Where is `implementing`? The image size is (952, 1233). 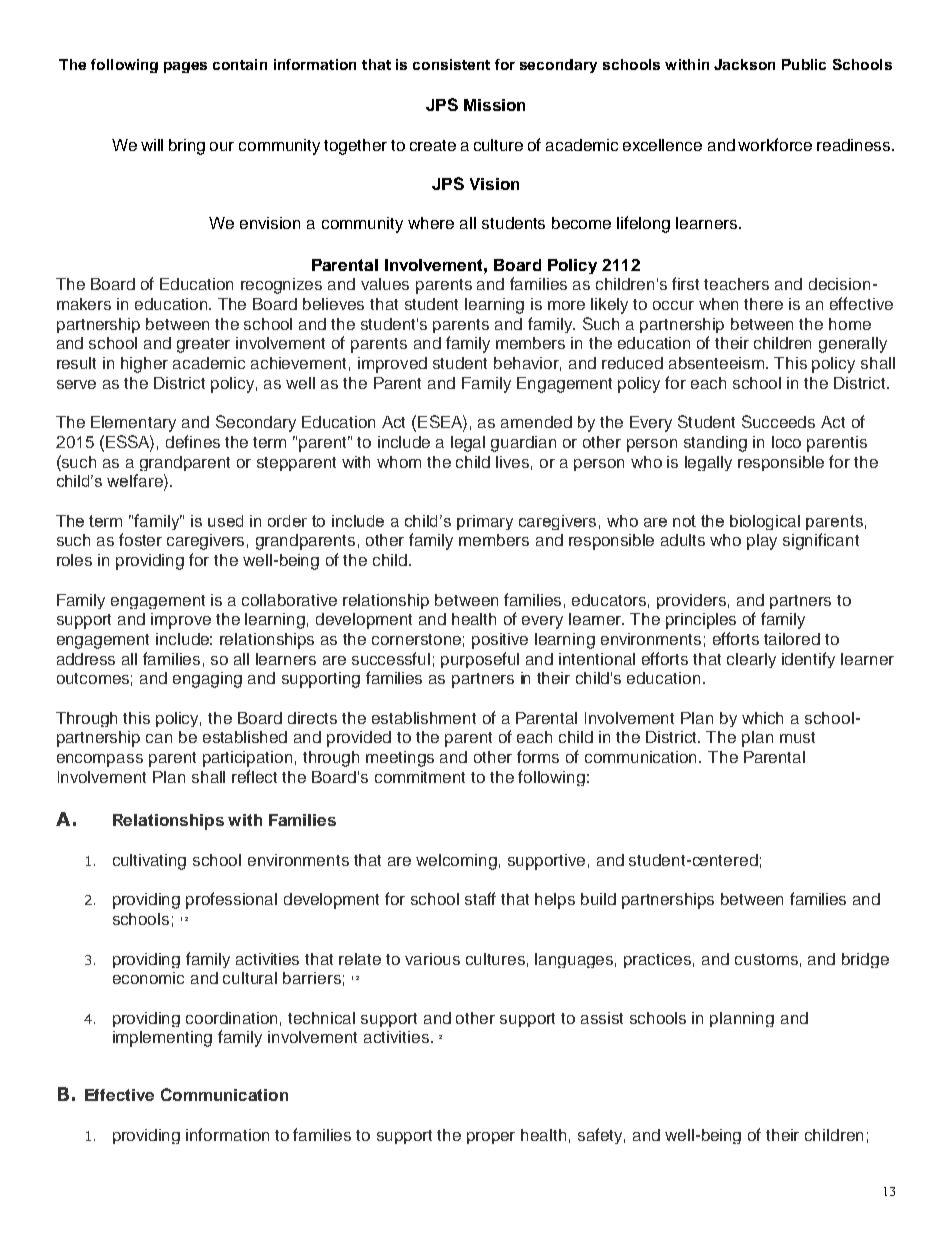 implementing is located at coordinates (162, 1039).
